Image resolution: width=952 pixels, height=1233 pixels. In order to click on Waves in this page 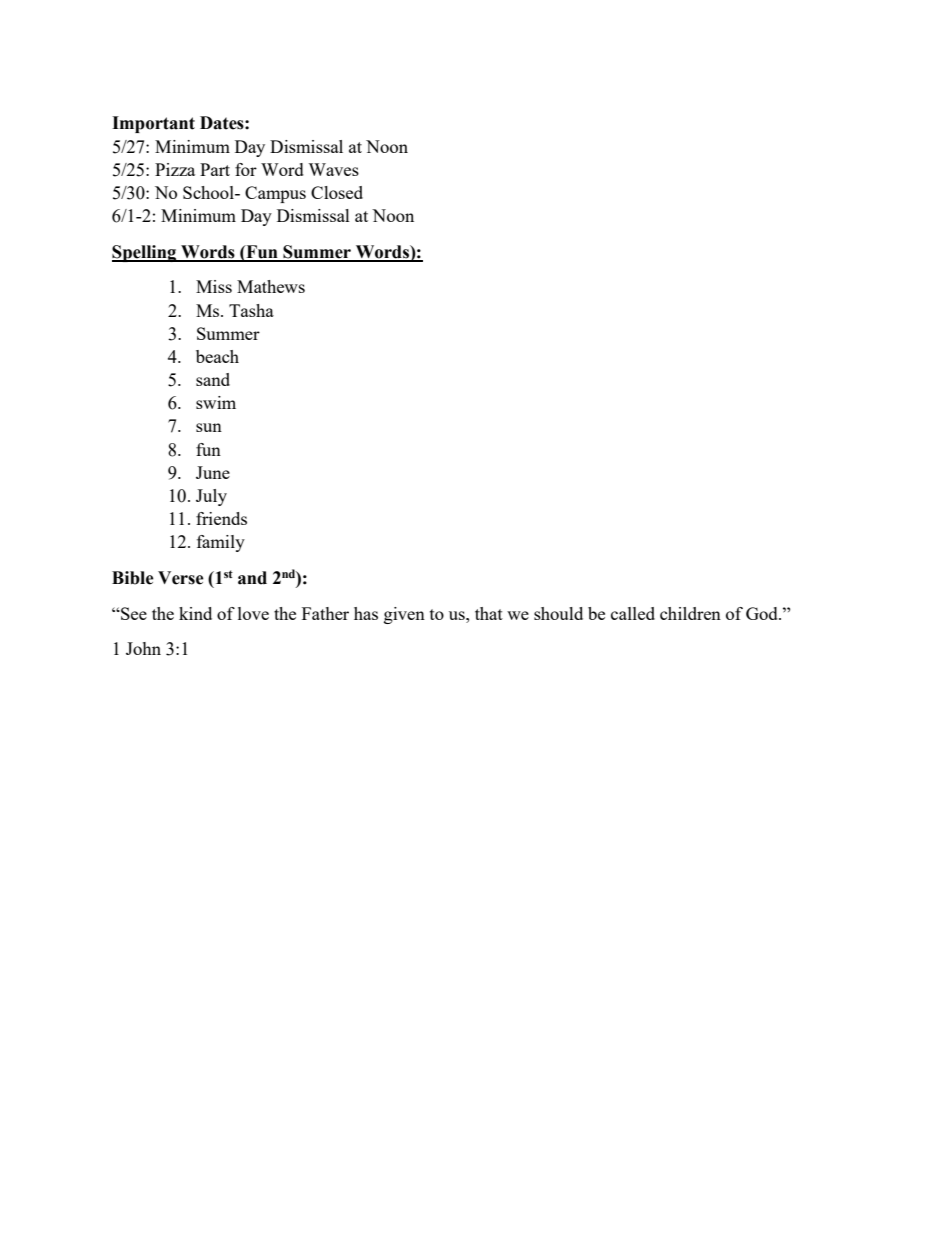, I will do `click(333, 169)`.
